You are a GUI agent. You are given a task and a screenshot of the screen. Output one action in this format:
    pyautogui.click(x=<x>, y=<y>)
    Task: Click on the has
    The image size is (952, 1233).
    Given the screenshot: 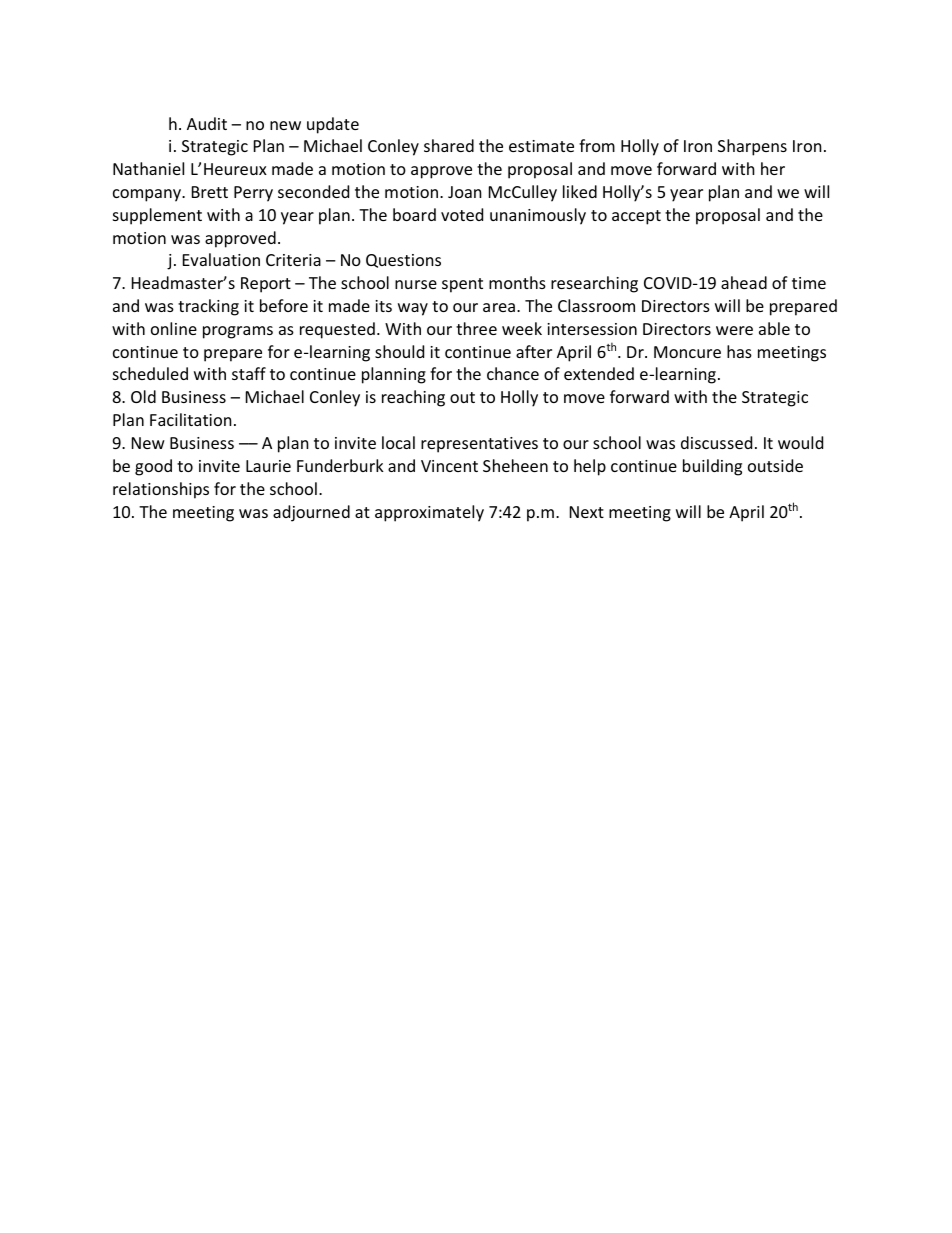 What is the action you would take?
    pyautogui.click(x=739, y=351)
